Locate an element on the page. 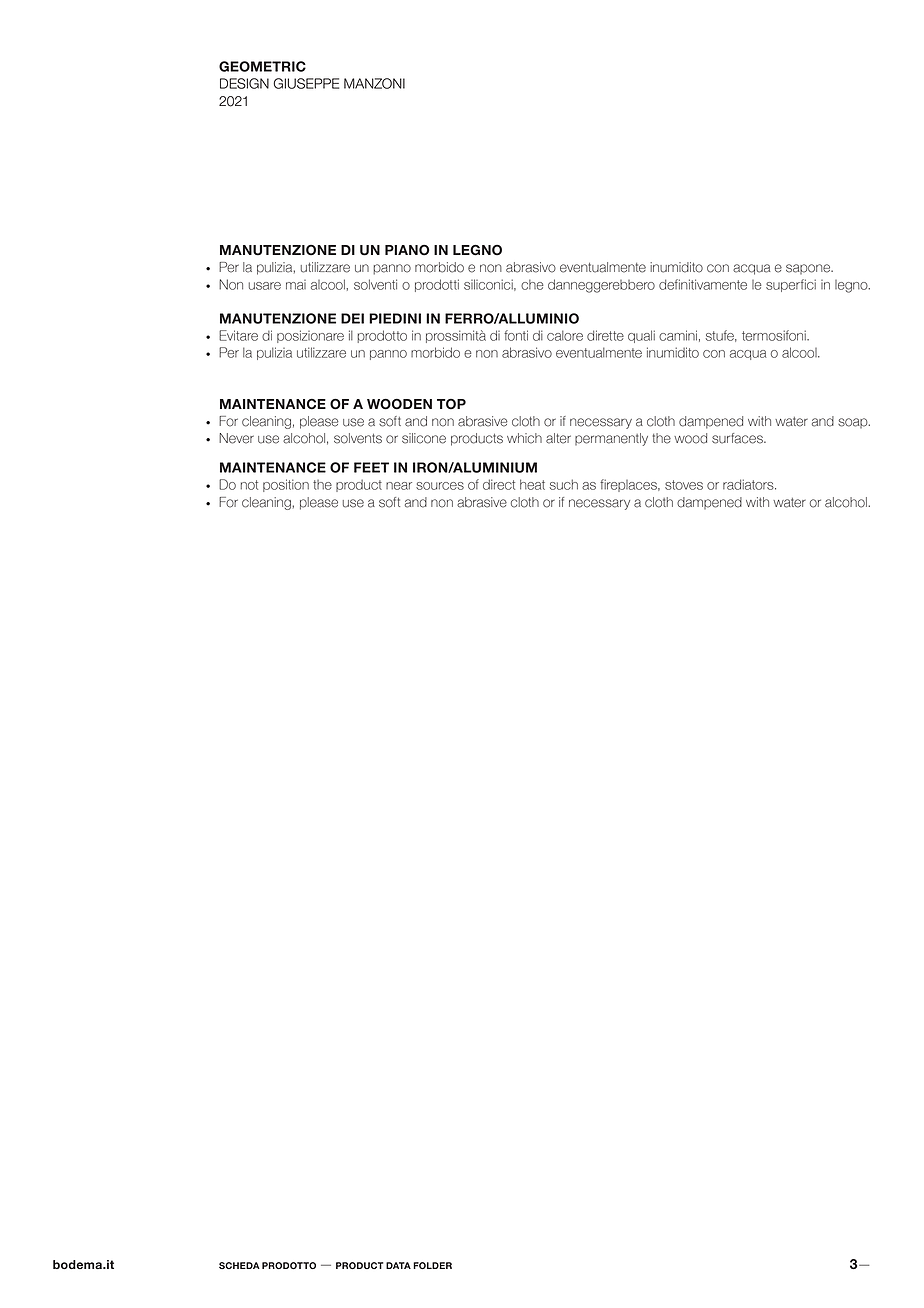 The image size is (924, 1308). fonti is located at coordinates (516, 335).
